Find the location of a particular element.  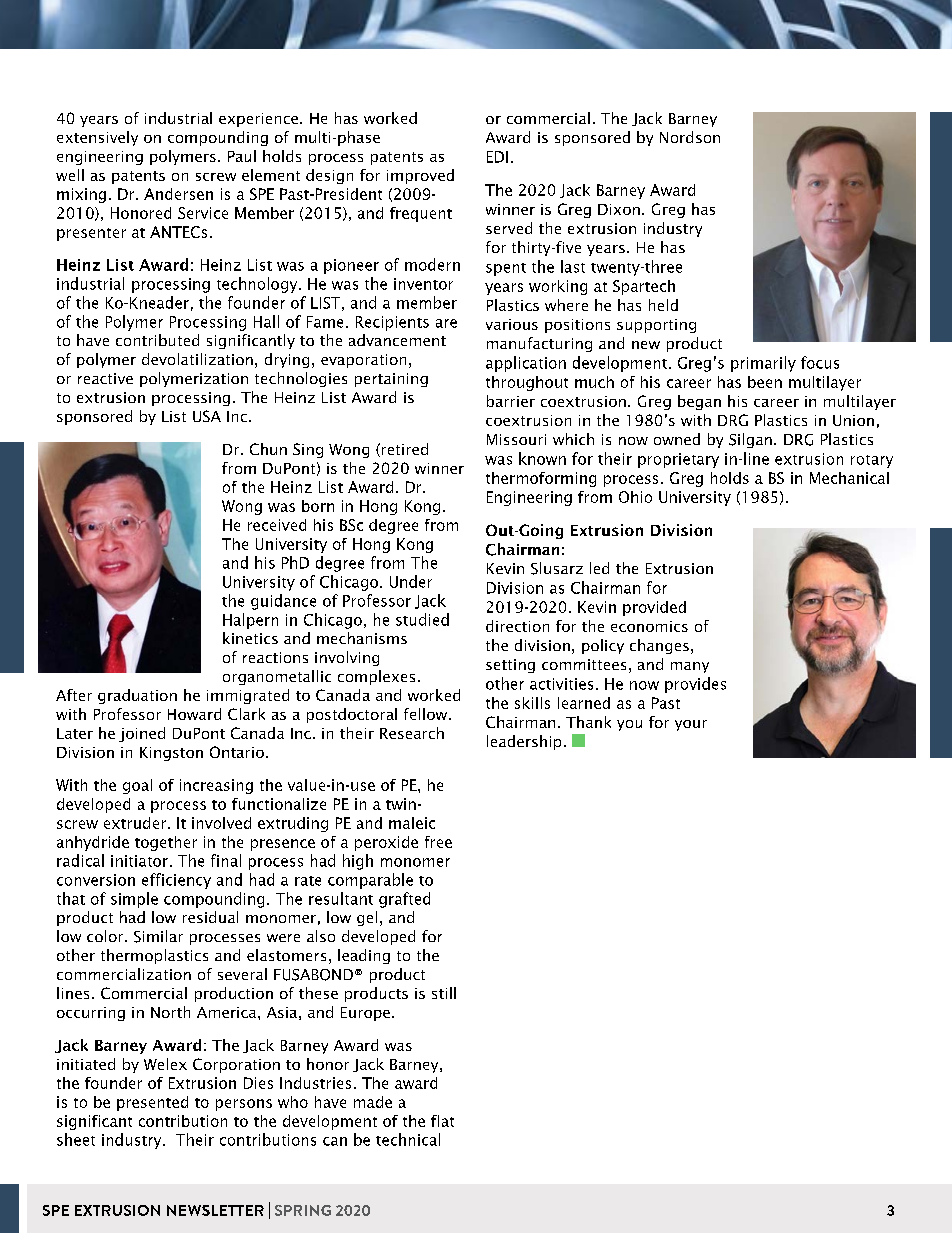

EDI is located at coordinates (497, 157).
